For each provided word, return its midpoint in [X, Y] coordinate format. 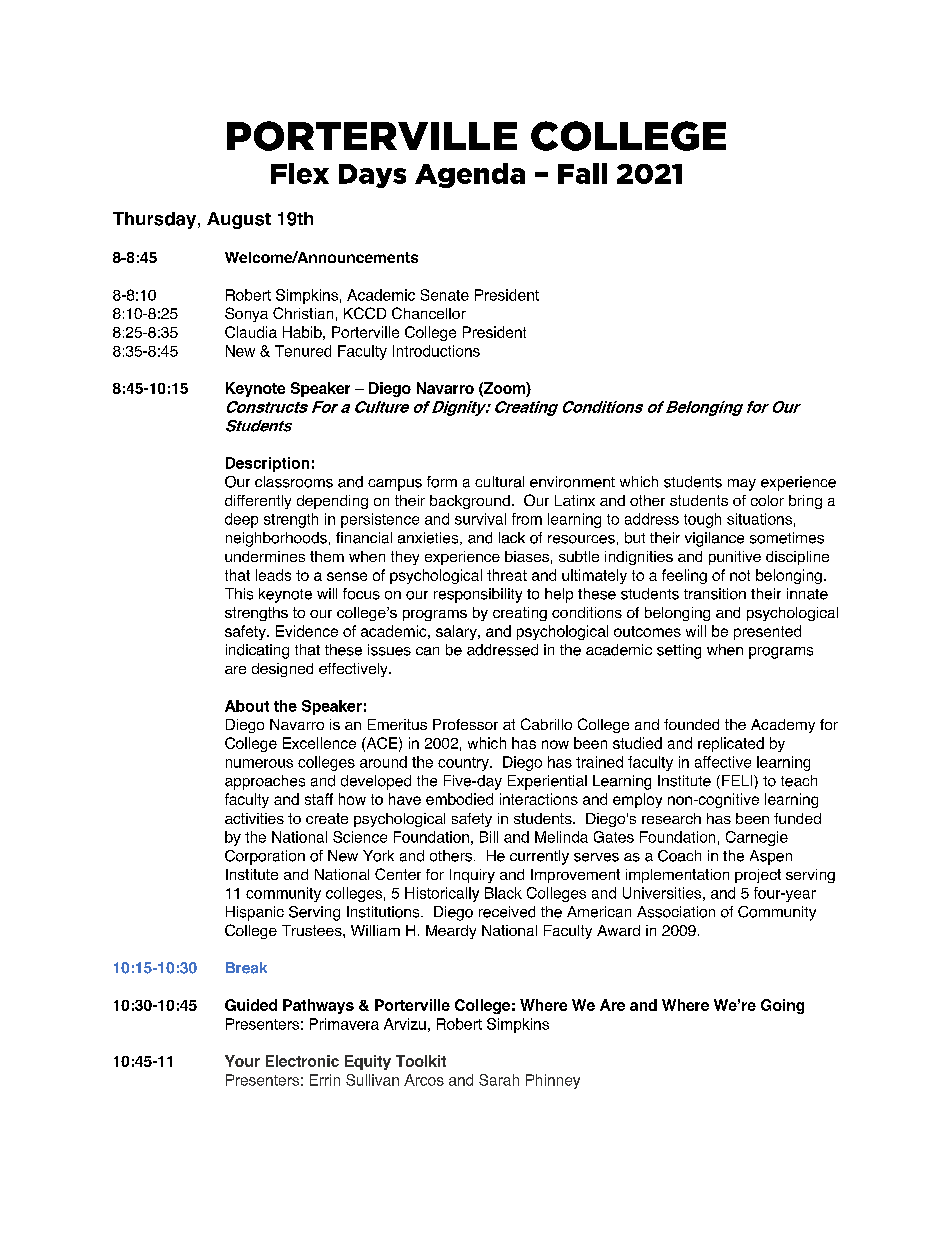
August [239, 220]
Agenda [470, 175]
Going [782, 1006]
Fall [582, 173]
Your [242, 1061]
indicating [257, 651]
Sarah [499, 1080]
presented [767, 632]
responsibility [478, 595]
